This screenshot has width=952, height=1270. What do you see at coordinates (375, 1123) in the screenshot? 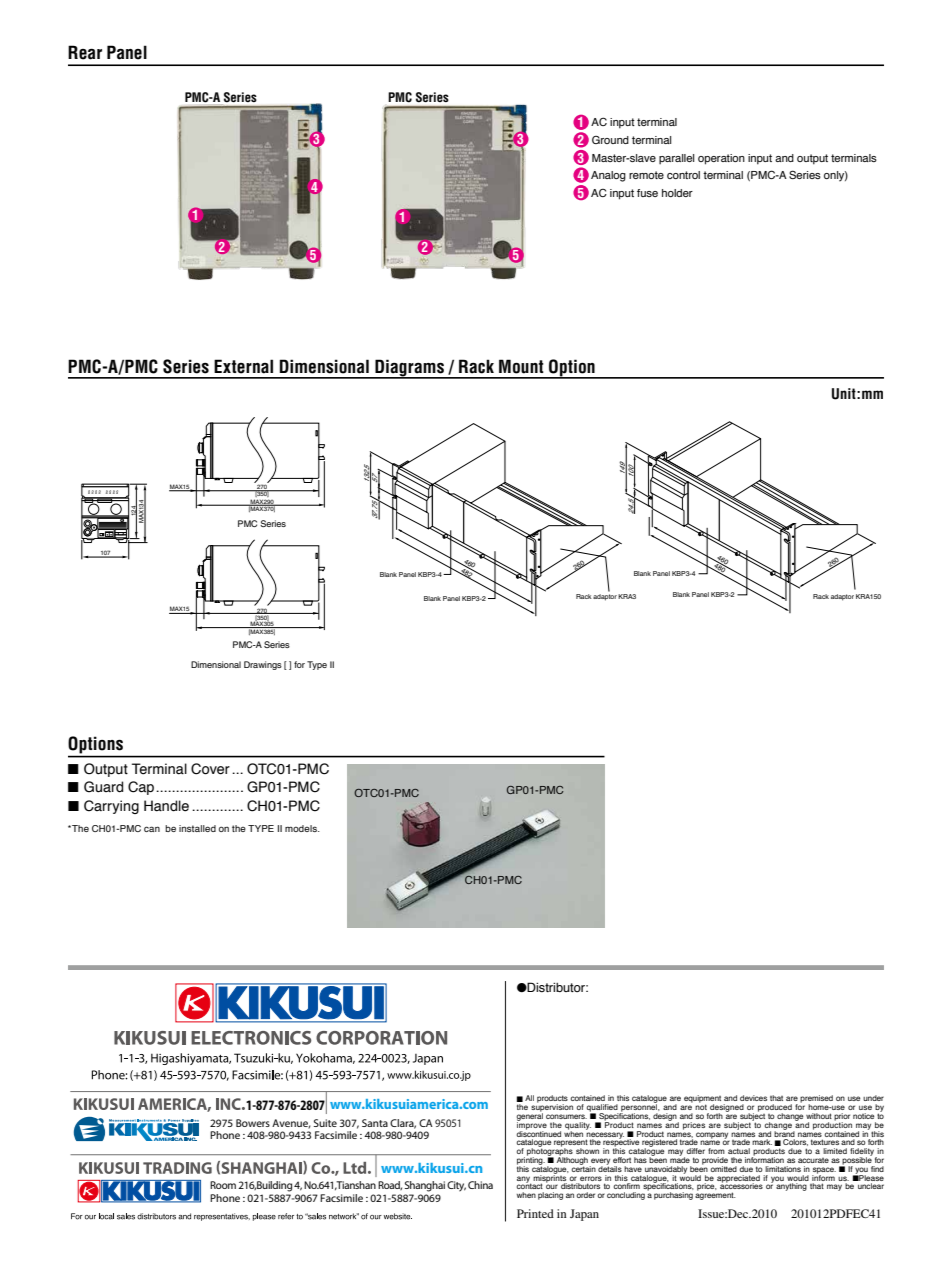
I see `Santa` at bounding box center [375, 1123].
